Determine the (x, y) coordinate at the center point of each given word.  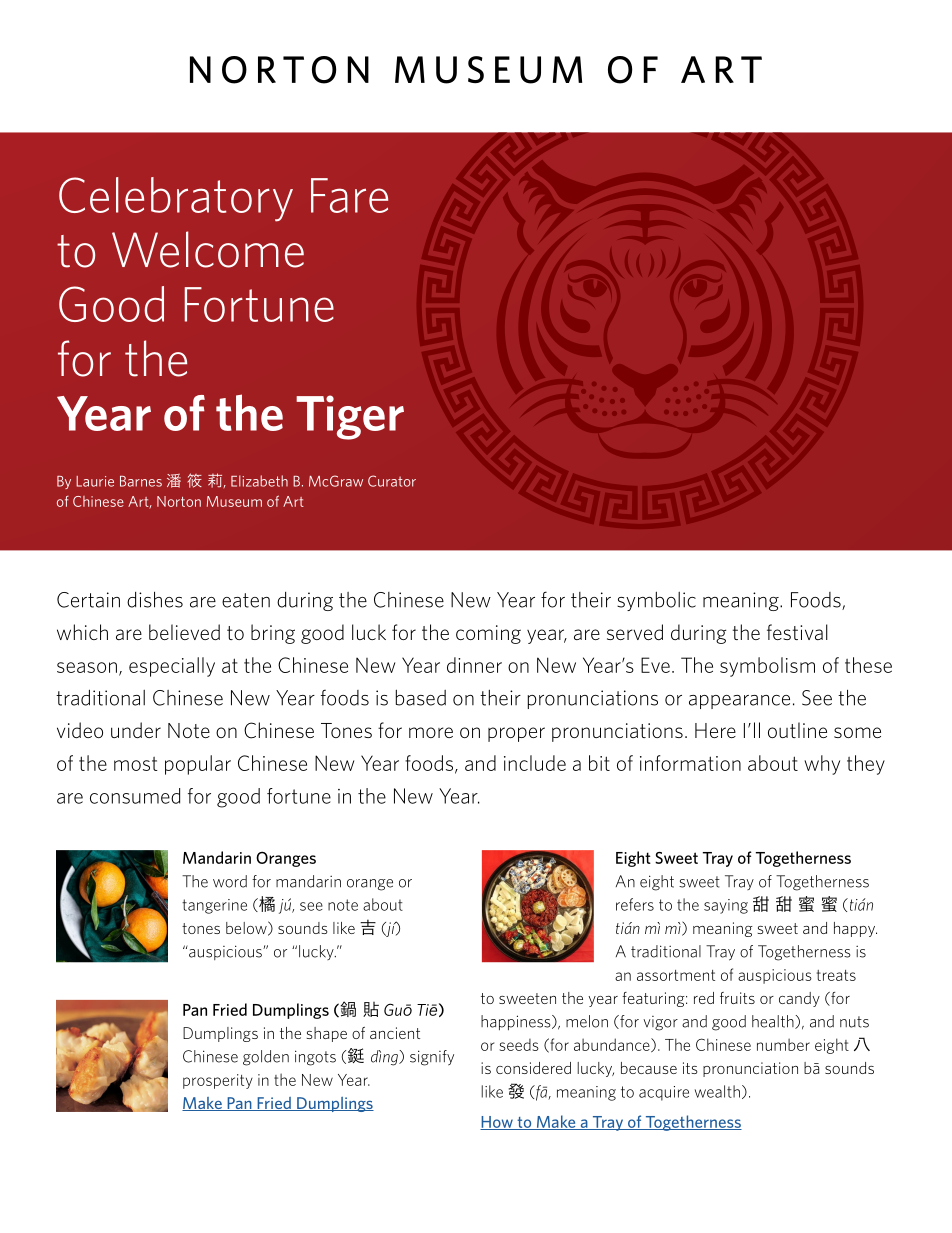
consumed (135, 796)
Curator (392, 481)
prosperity (218, 1081)
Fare (349, 195)
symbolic (656, 601)
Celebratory (176, 199)
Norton (179, 501)
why (822, 765)
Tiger (350, 417)
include (535, 763)
